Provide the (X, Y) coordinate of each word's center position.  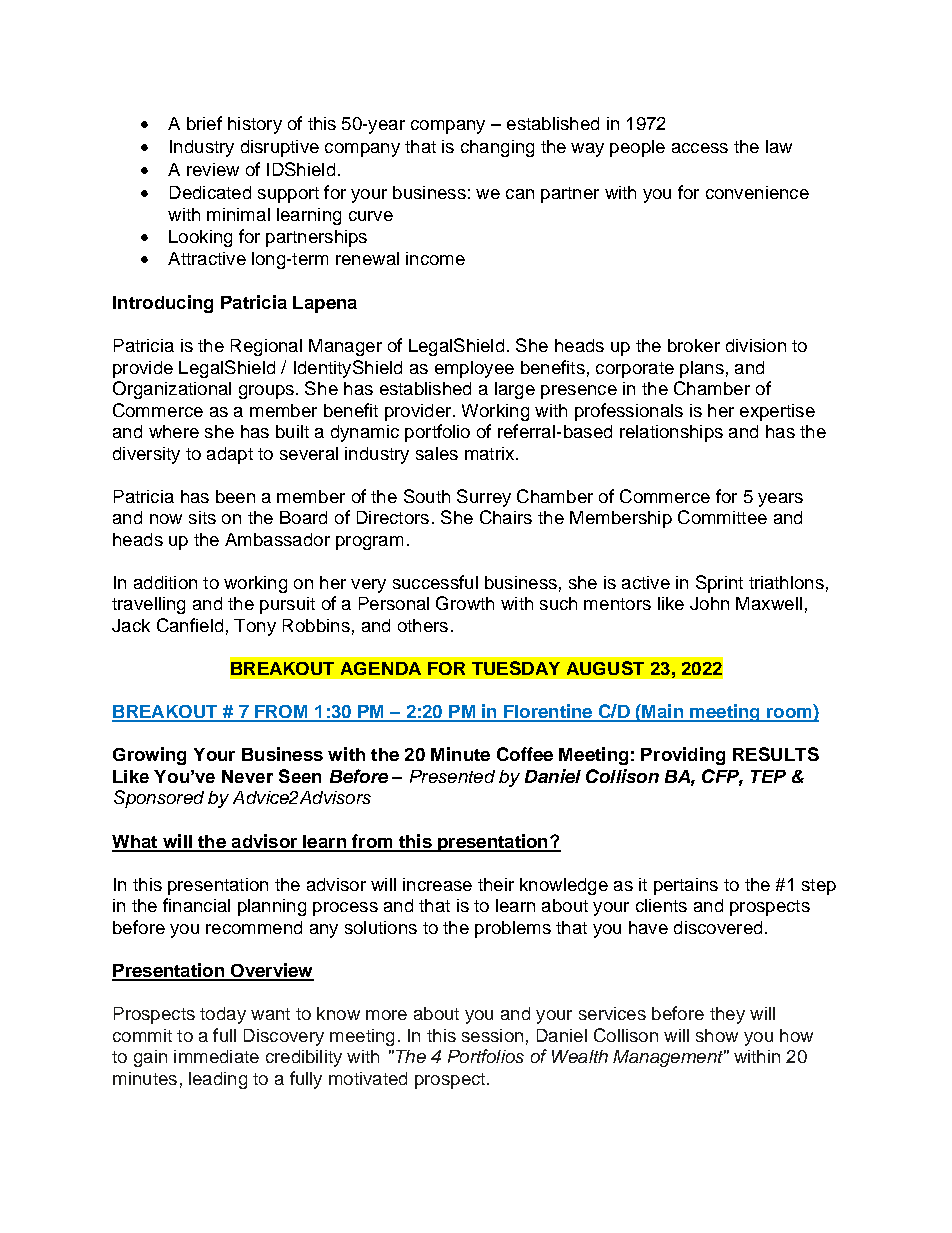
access (700, 148)
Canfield (190, 625)
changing (497, 148)
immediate (216, 1056)
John (709, 603)
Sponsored (159, 799)
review (213, 169)
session (492, 1035)
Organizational (172, 390)
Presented (452, 776)
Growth (465, 603)
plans (702, 369)
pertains (686, 886)
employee (474, 369)
